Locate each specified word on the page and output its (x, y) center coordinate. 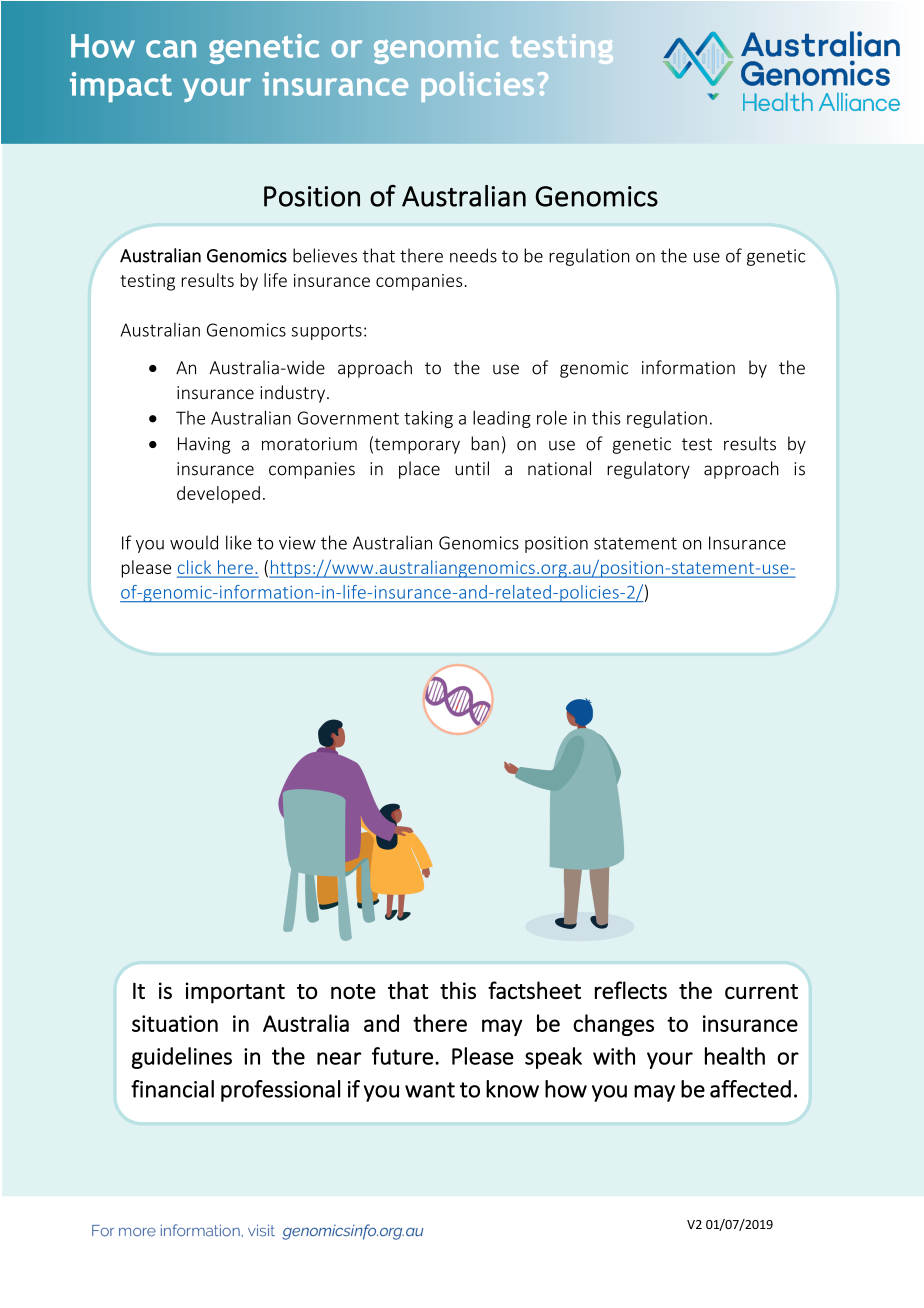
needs (473, 255)
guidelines (182, 1058)
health (735, 1056)
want (430, 1090)
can (171, 49)
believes (325, 255)
